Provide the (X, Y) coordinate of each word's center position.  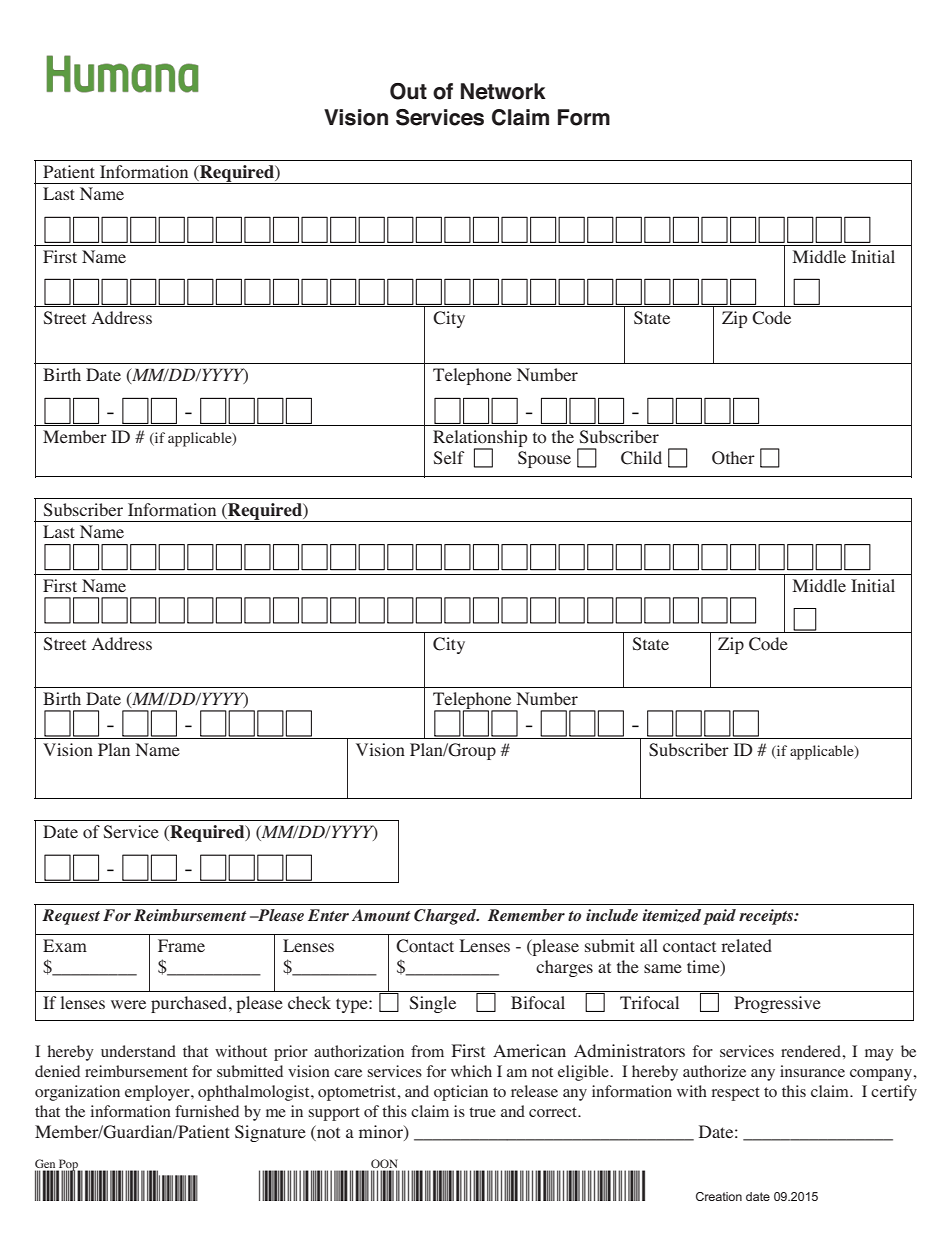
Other (733, 458)
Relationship (480, 439)
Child (641, 458)
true (482, 1112)
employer (158, 1093)
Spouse (544, 459)
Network (503, 91)
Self (449, 458)
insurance (812, 1071)
